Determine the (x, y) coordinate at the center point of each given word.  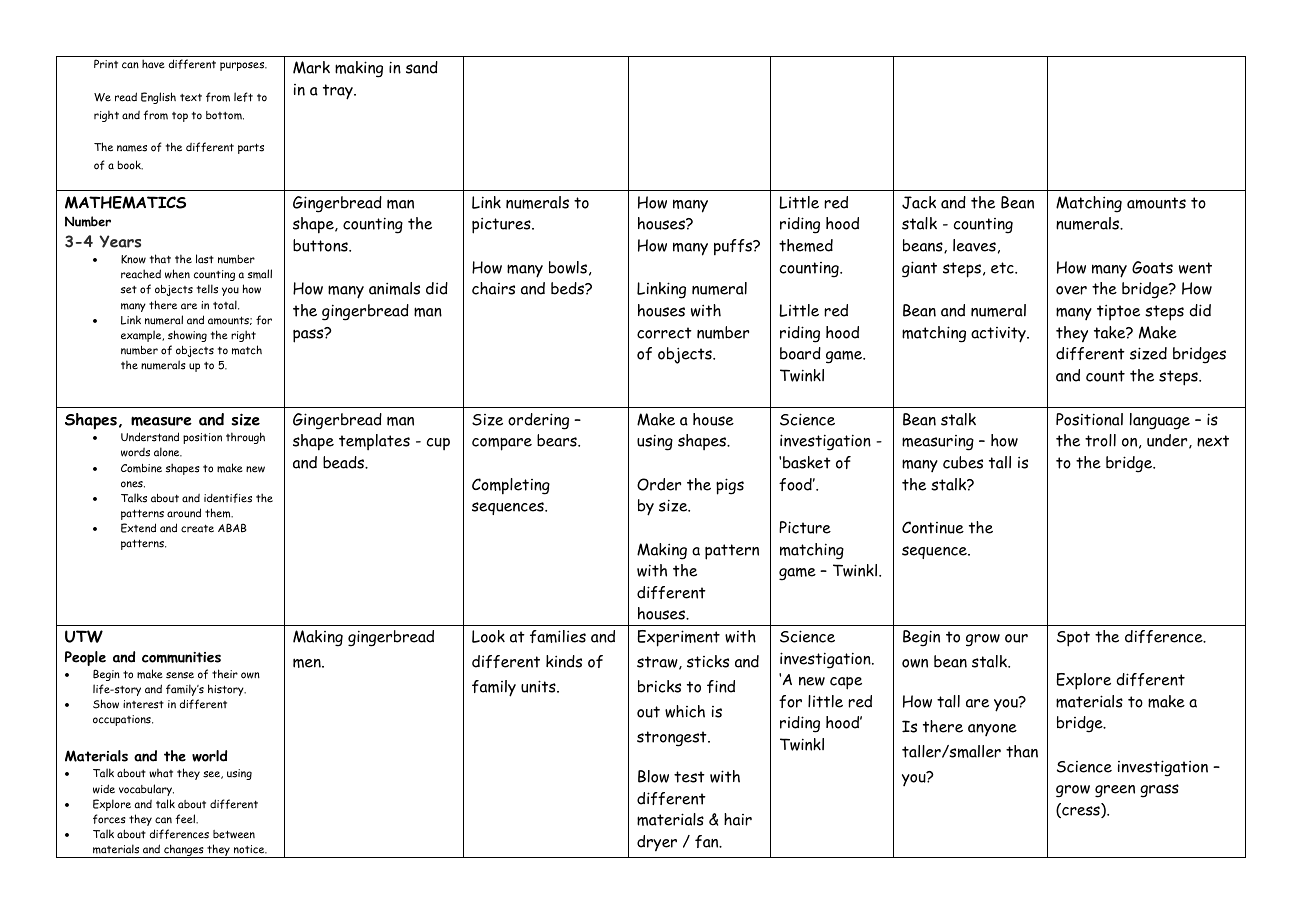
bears (558, 440)
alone (168, 452)
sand (422, 67)
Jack (919, 202)
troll (1100, 440)
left (243, 97)
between (234, 834)
